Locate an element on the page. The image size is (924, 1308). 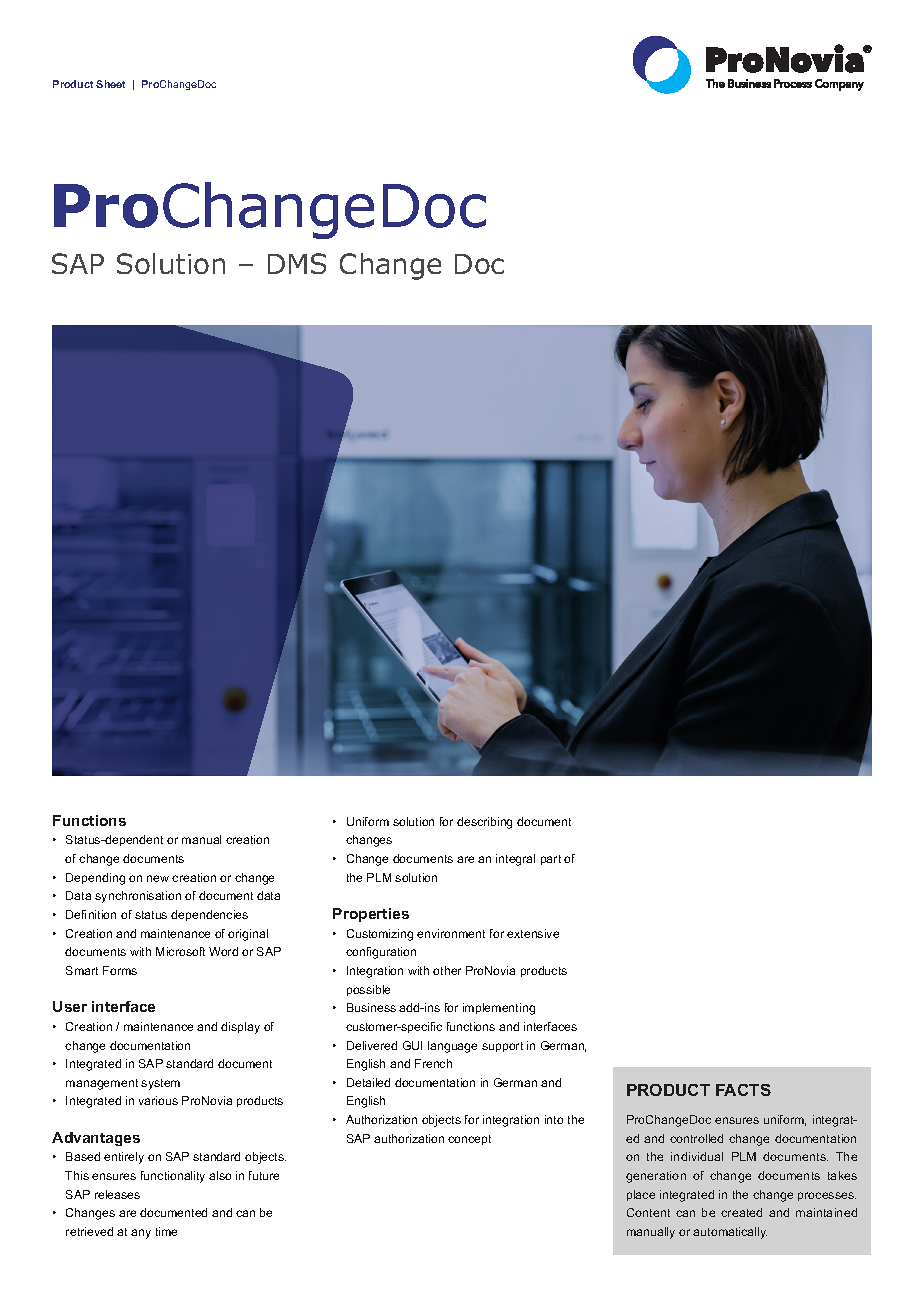
new is located at coordinates (158, 878).
